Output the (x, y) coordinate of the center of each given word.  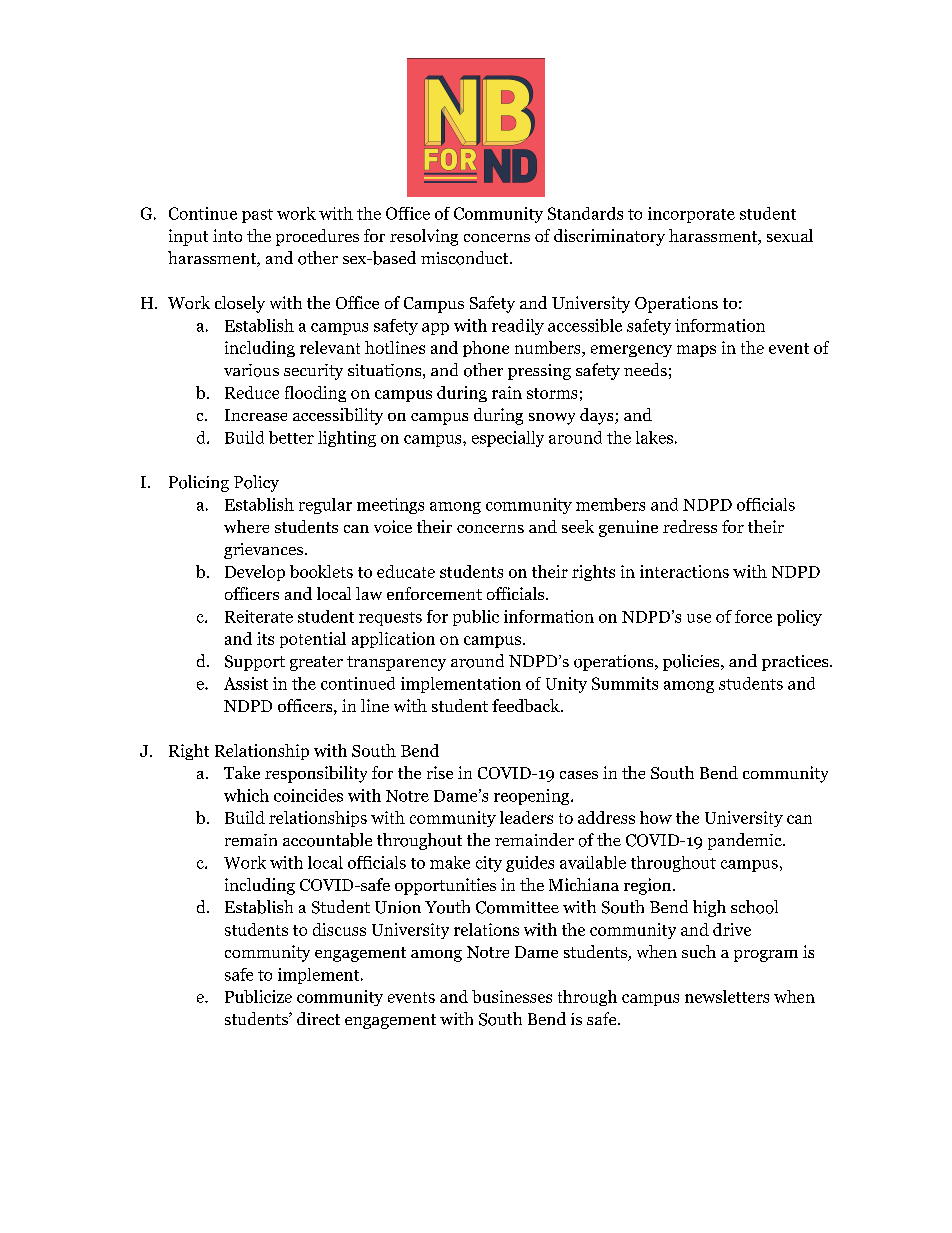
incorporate (691, 215)
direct (318, 1018)
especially (508, 439)
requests (390, 619)
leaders (526, 817)
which (246, 795)
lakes (654, 437)
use (699, 618)
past (257, 216)
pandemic (746, 841)
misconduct (466, 258)
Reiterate (259, 616)
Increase (256, 415)
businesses (512, 996)
